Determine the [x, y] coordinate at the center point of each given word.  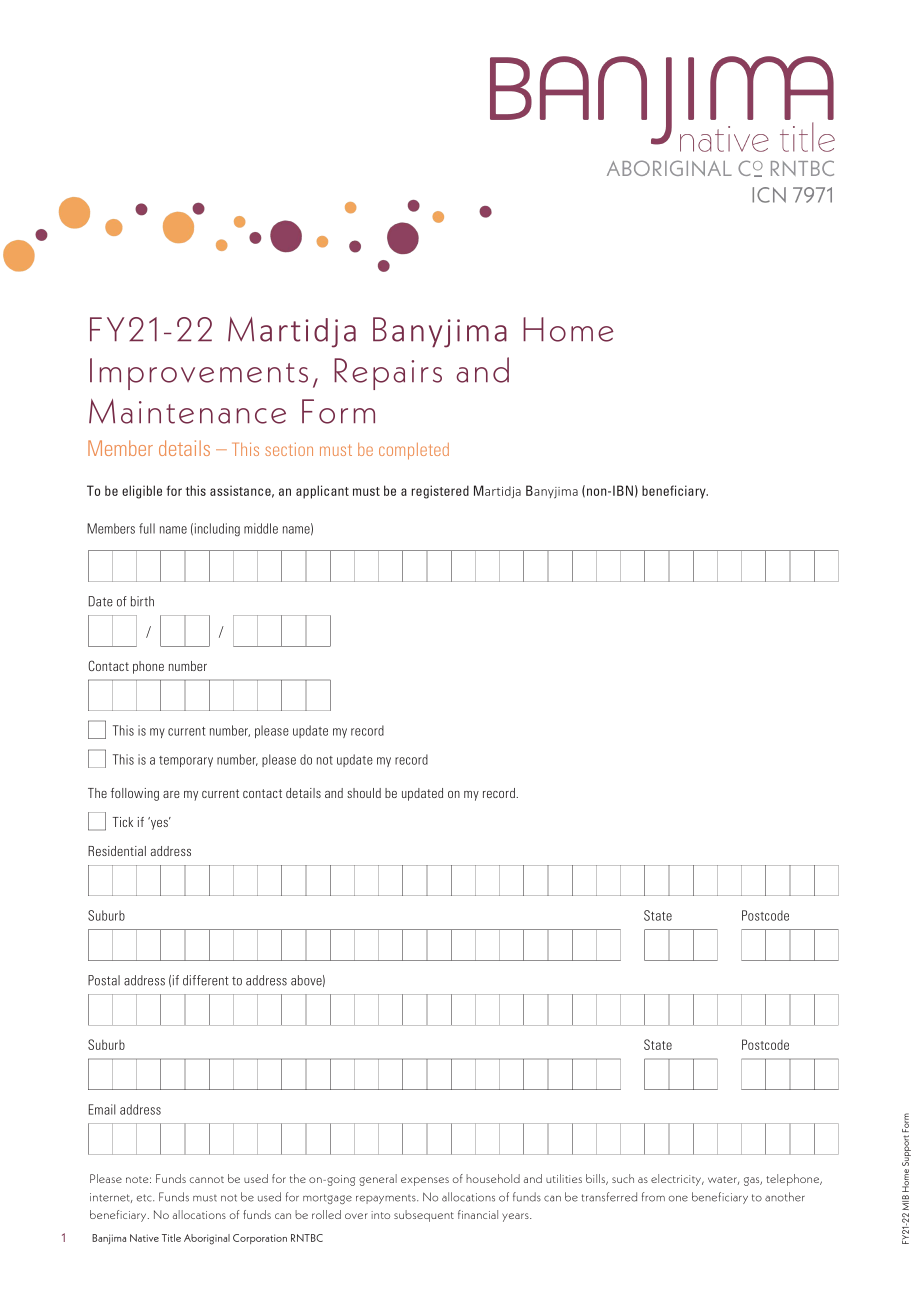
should [364, 793]
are [171, 794]
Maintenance [187, 411]
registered [440, 492]
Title [171, 1238]
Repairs [388, 374]
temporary [186, 761]
